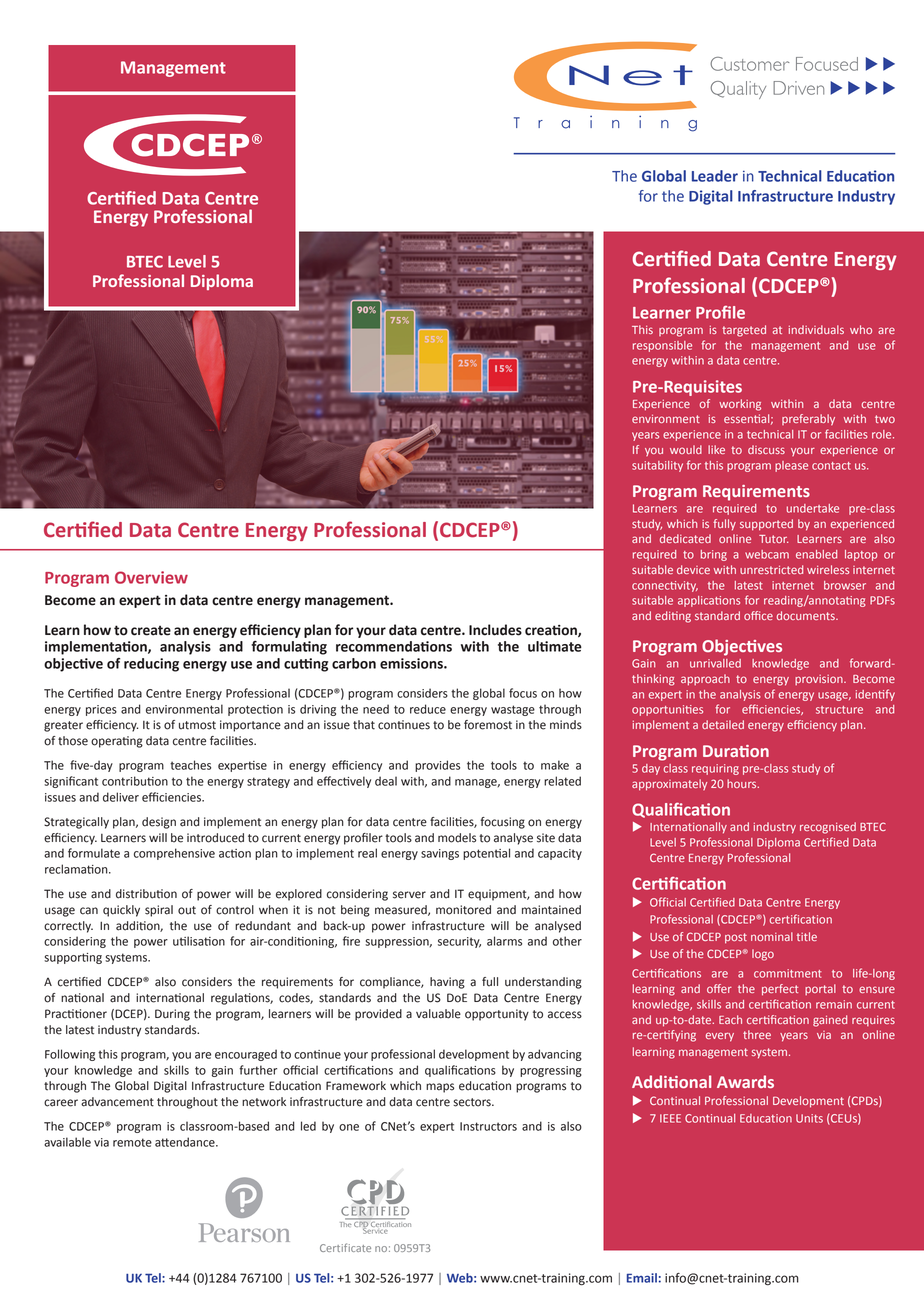 The image size is (924, 1308). Describe the element at coordinates (780, 990) in the screenshot. I see `perfect` at that location.
